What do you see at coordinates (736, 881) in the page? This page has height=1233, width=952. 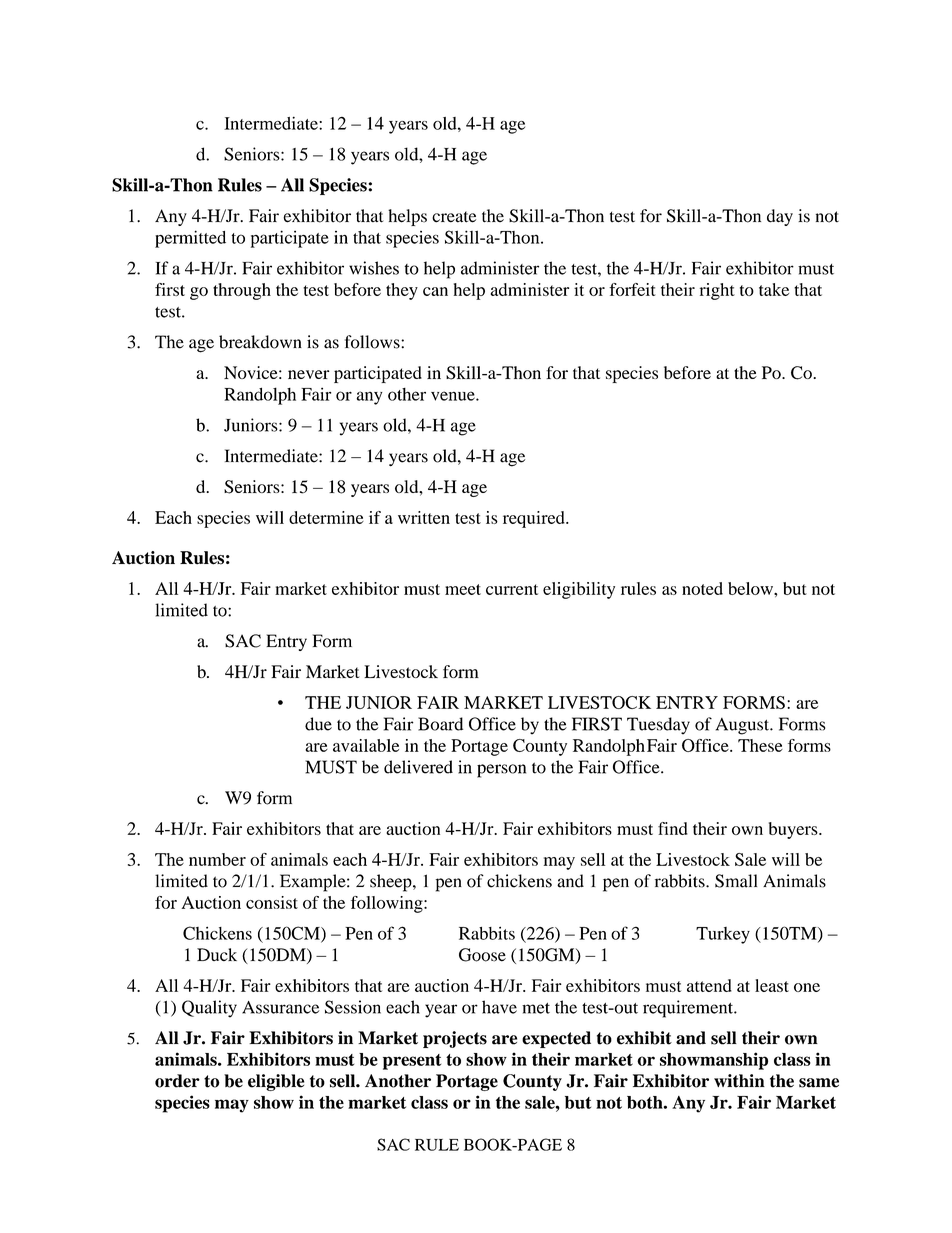 I see `Small` at bounding box center [736, 881].
